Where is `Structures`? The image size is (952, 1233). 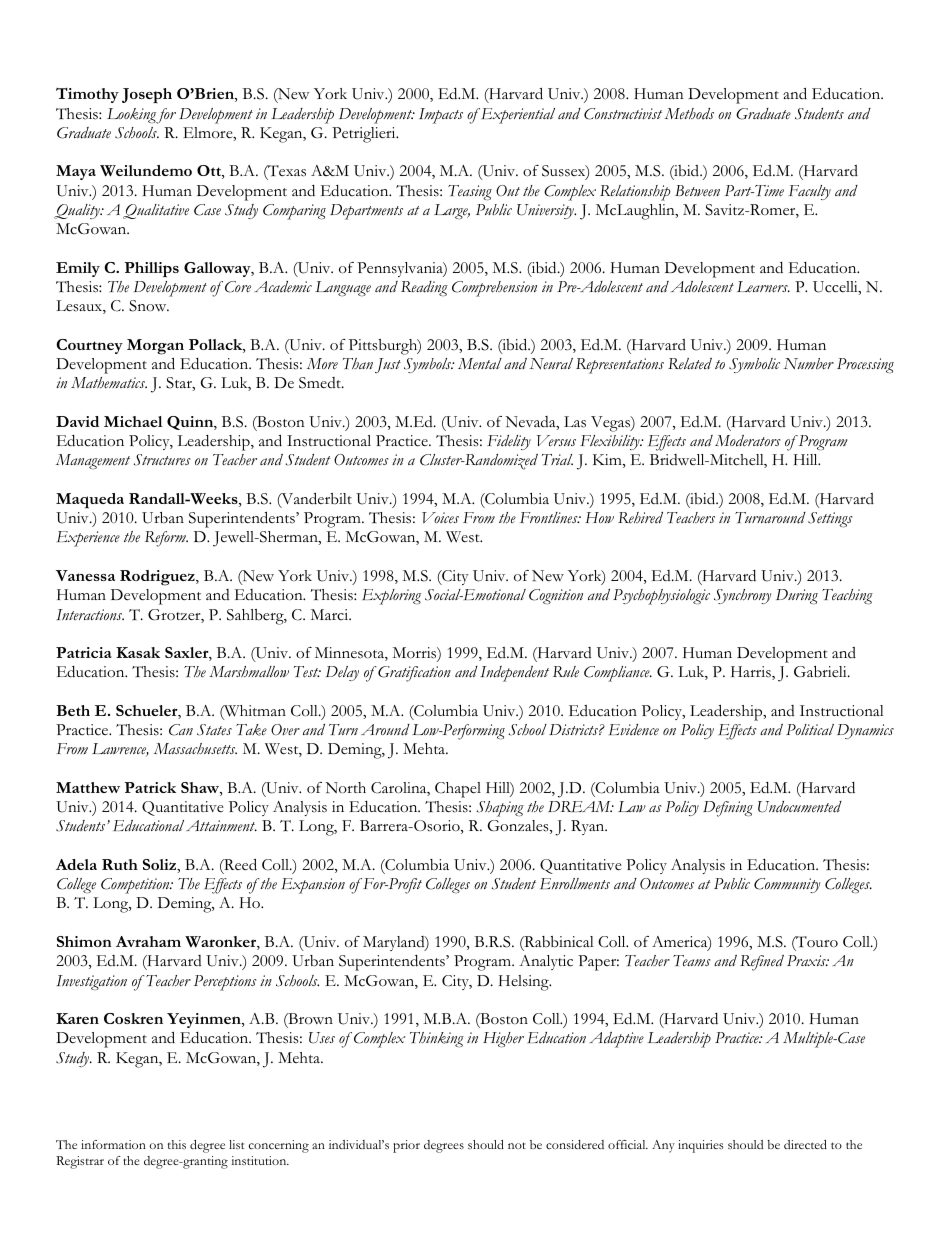
Structures is located at coordinates (161, 460).
